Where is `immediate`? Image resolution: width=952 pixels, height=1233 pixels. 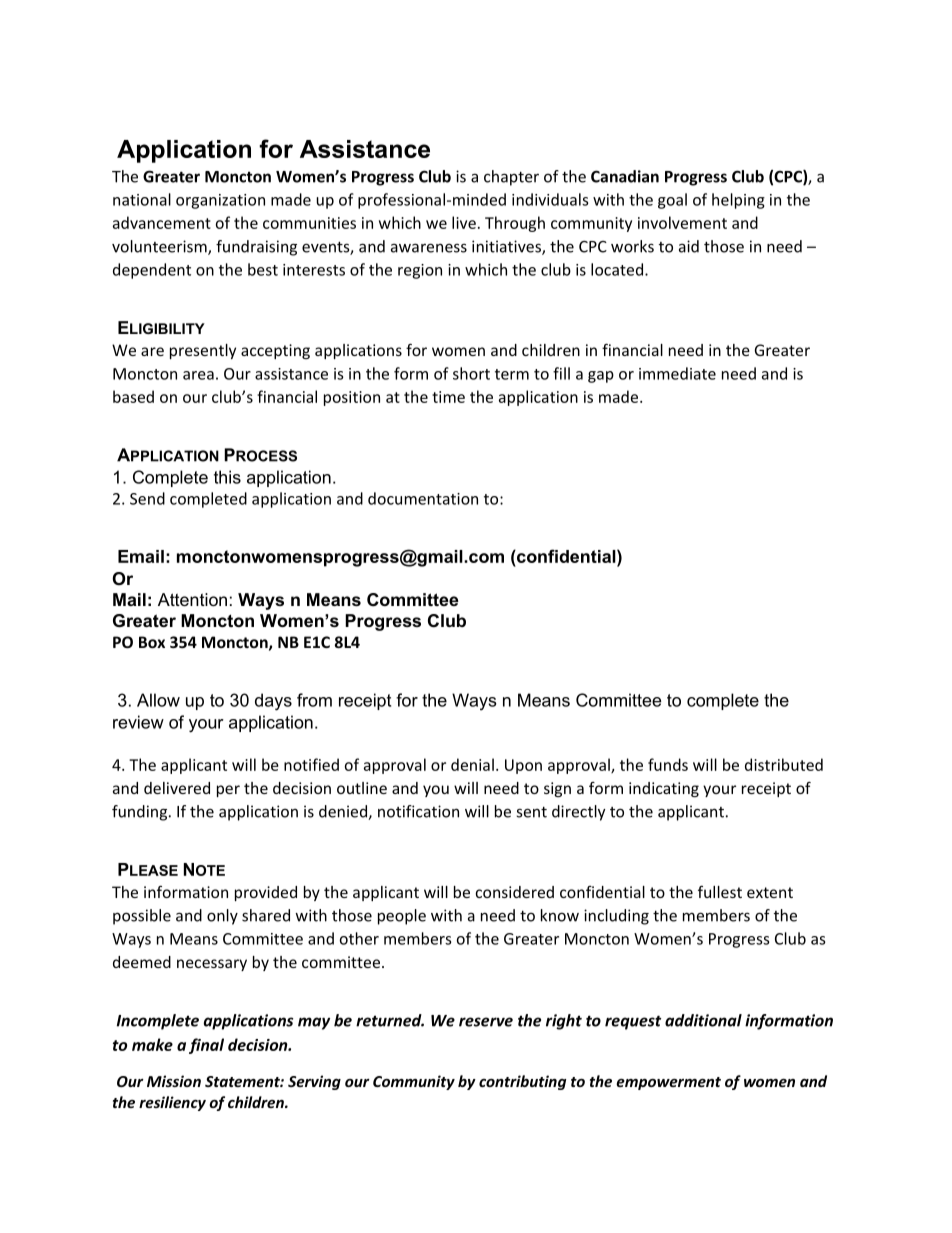
immediate is located at coordinates (677, 373).
